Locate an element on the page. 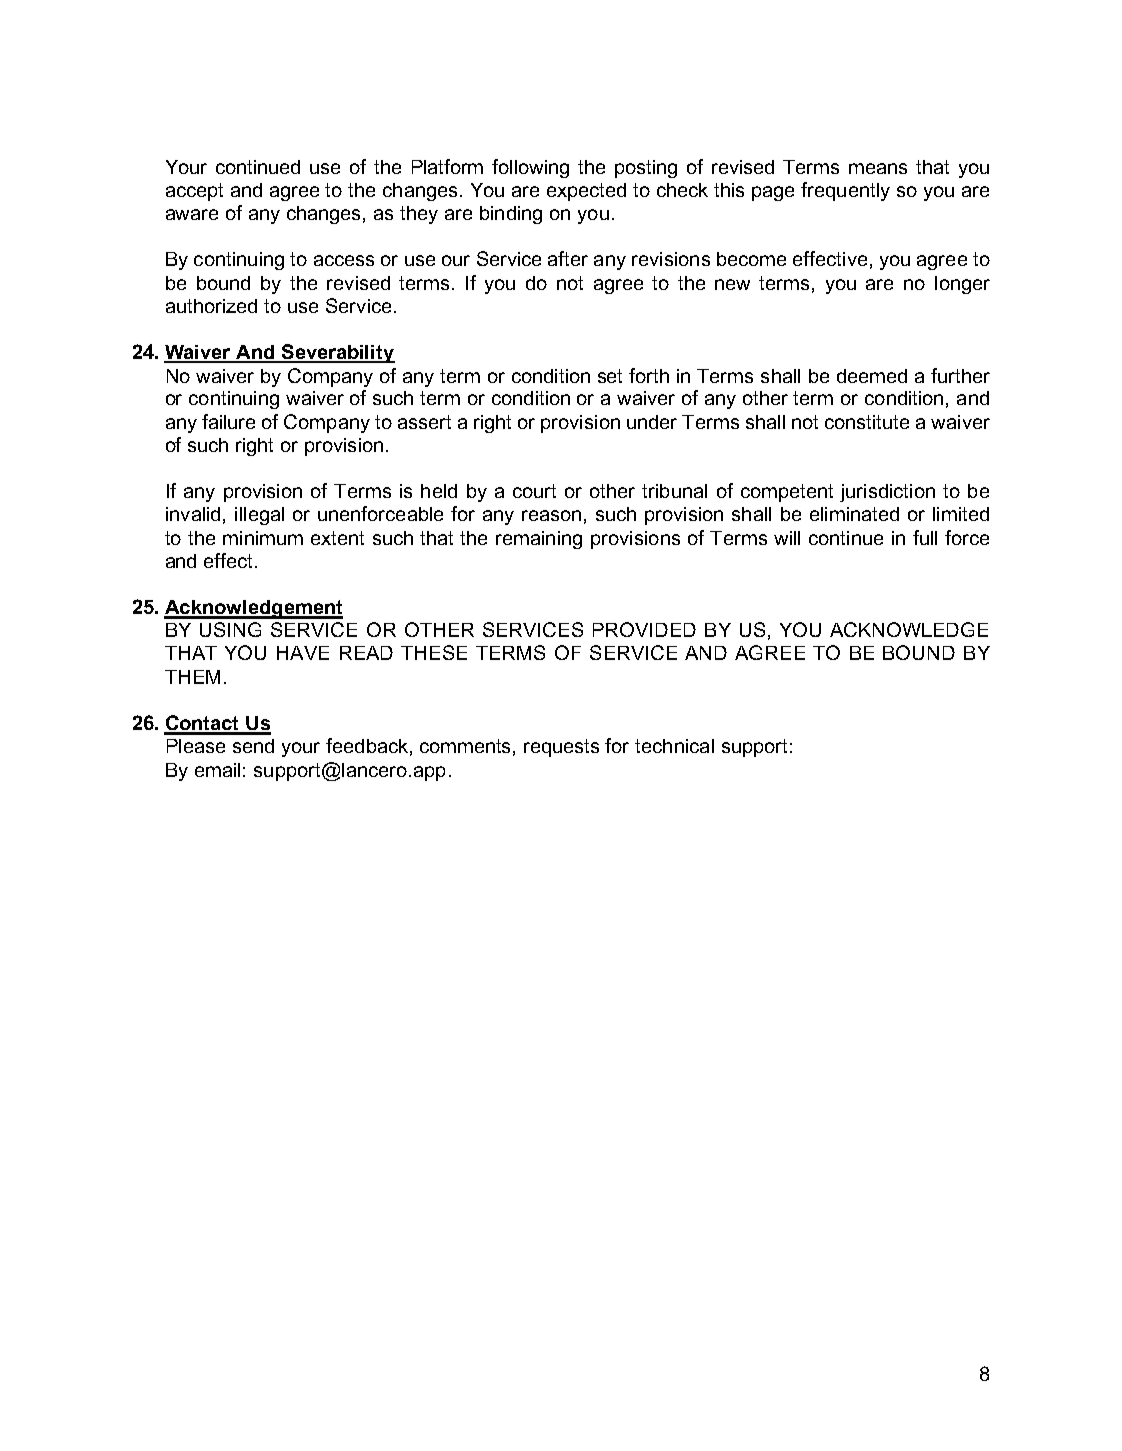  illegal is located at coordinates (259, 516).
